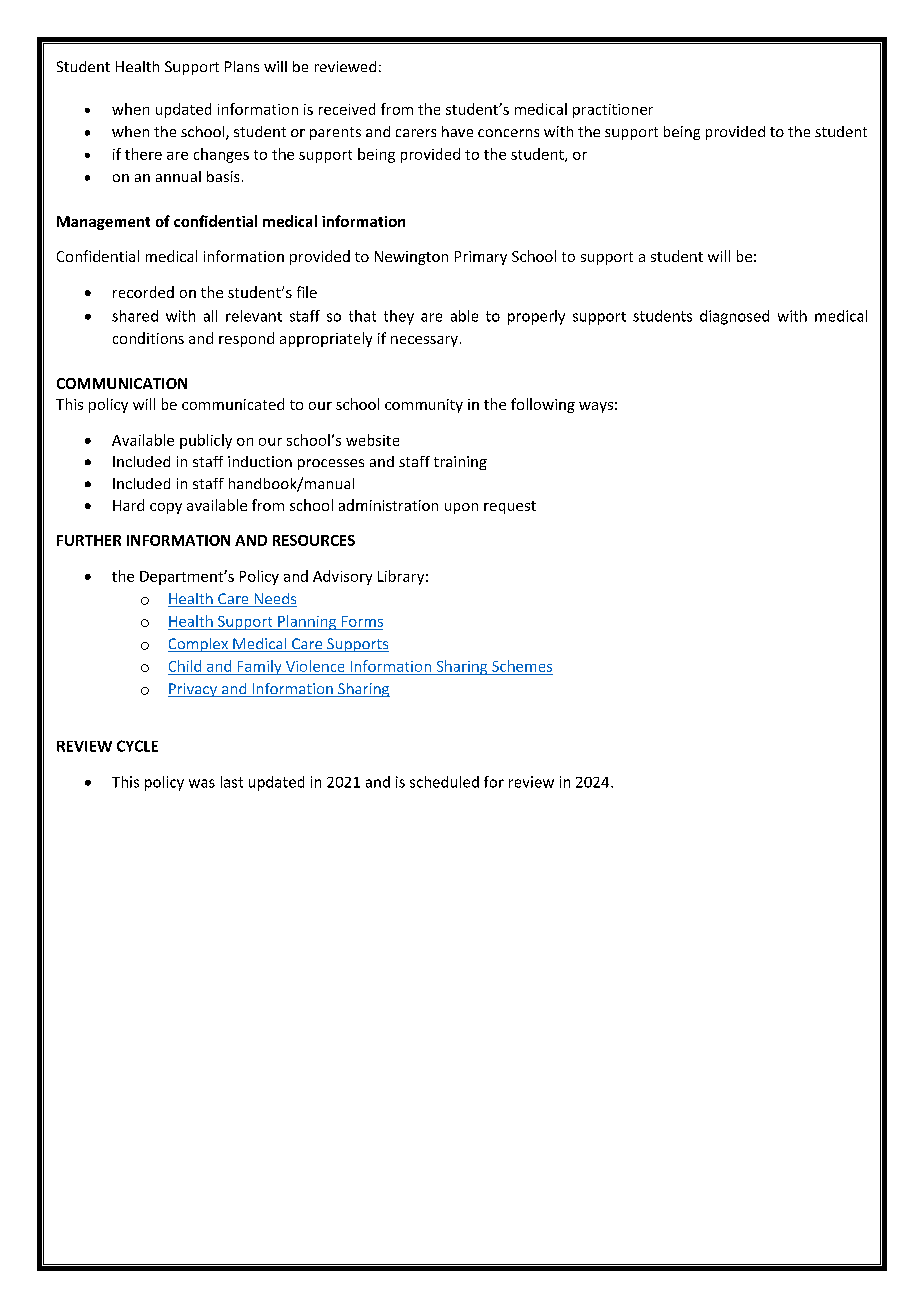 Image resolution: width=924 pixels, height=1308 pixels. I want to click on Schemes, so click(522, 666).
